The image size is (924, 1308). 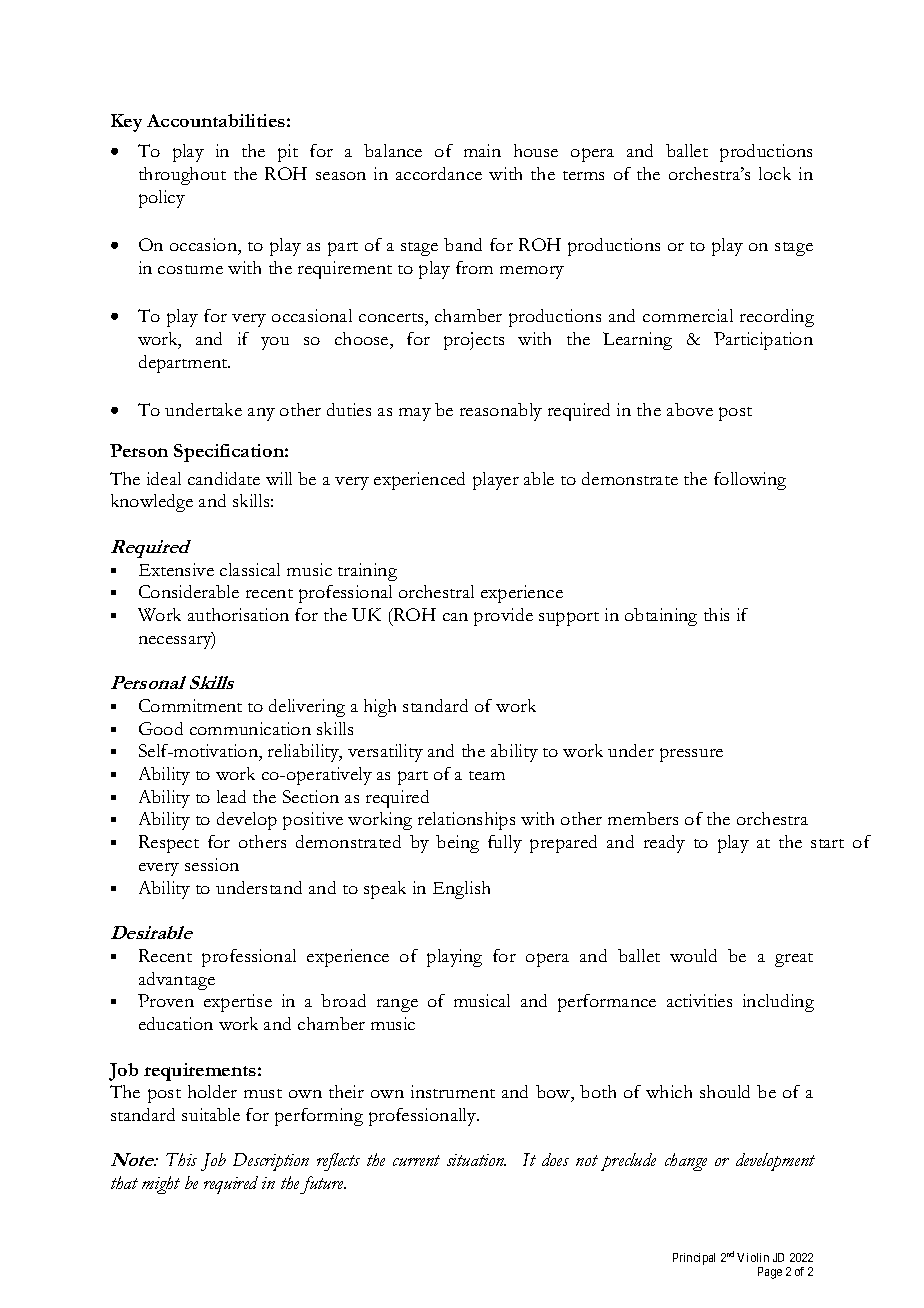 I want to click on obtaining, so click(x=661, y=617).
